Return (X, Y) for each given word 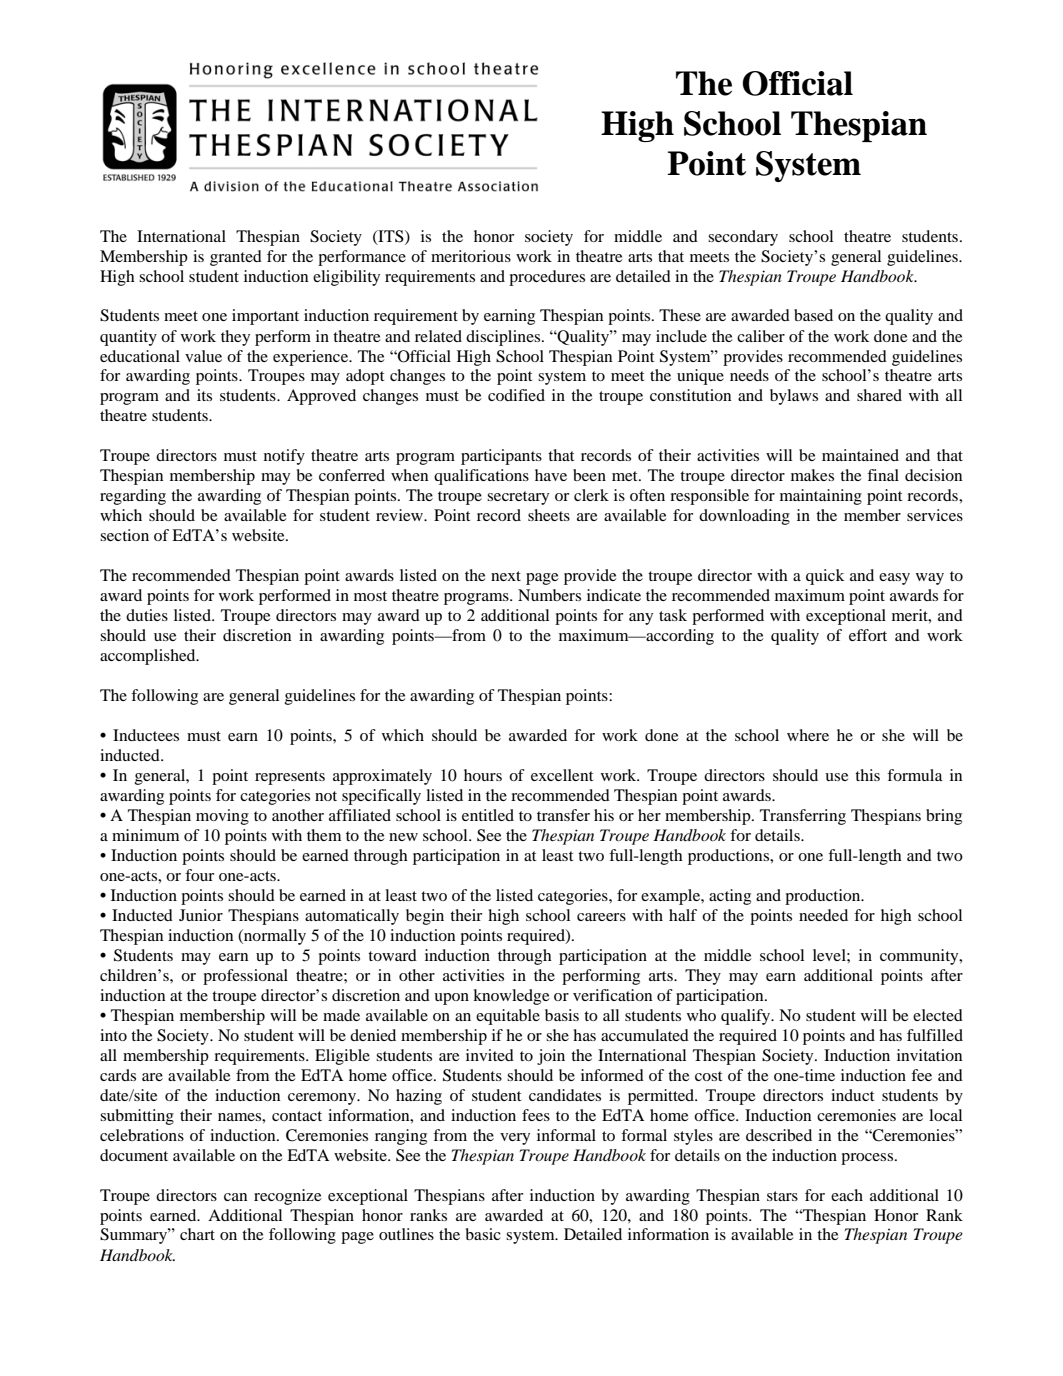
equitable (508, 1017)
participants (501, 457)
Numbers (549, 595)
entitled (488, 815)
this (867, 775)
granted (236, 258)
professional (245, 977)
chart (197, 1234)
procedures (547, 278)
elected (938, 1015)
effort (868, 635)
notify (284, 457)
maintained (860, 455)
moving (222, 817)
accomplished (149, 657)
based (813, 315)
